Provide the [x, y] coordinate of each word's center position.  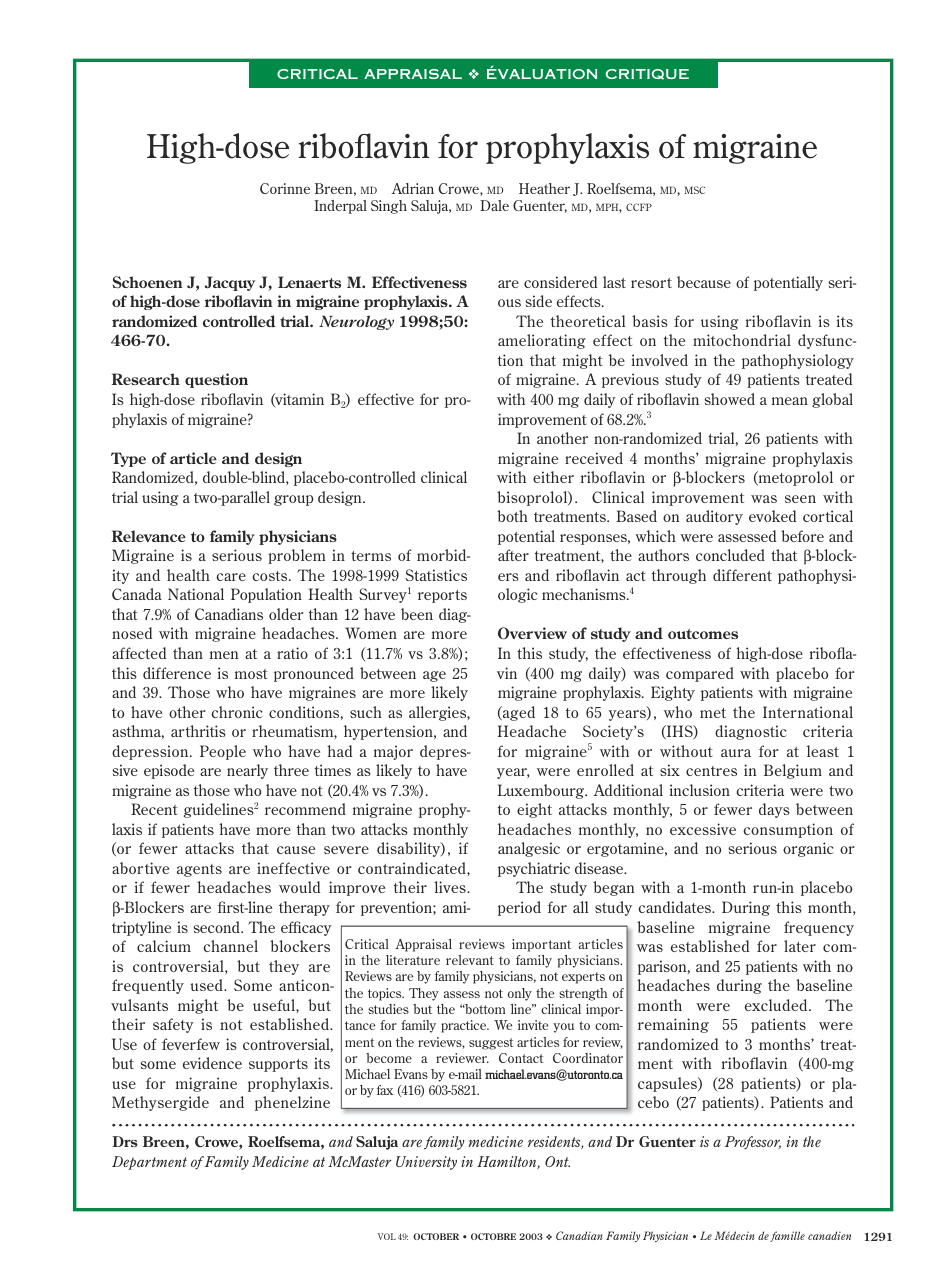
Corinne [285, 188]
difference [177, 673]
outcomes [703, 634]
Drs [125, 1141]
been [417, 614]
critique [647, 74]
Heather [544, 188]
